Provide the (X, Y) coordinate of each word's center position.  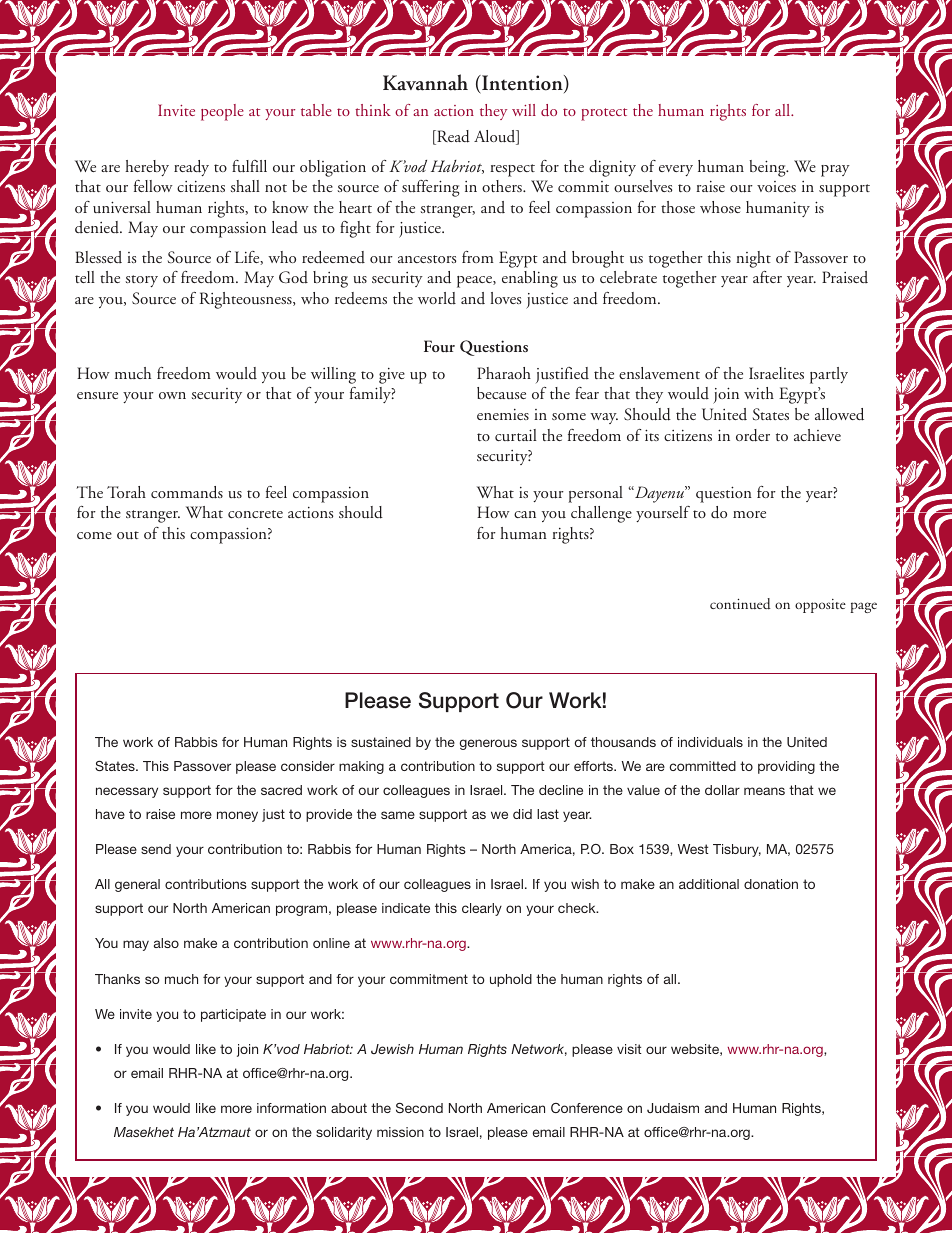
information (291, 1108)
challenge (601, 514)
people (222, 112)
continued (740, 604)
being (768, 168)
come (94, 535)
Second (419, 1108)
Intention (522, 84)
